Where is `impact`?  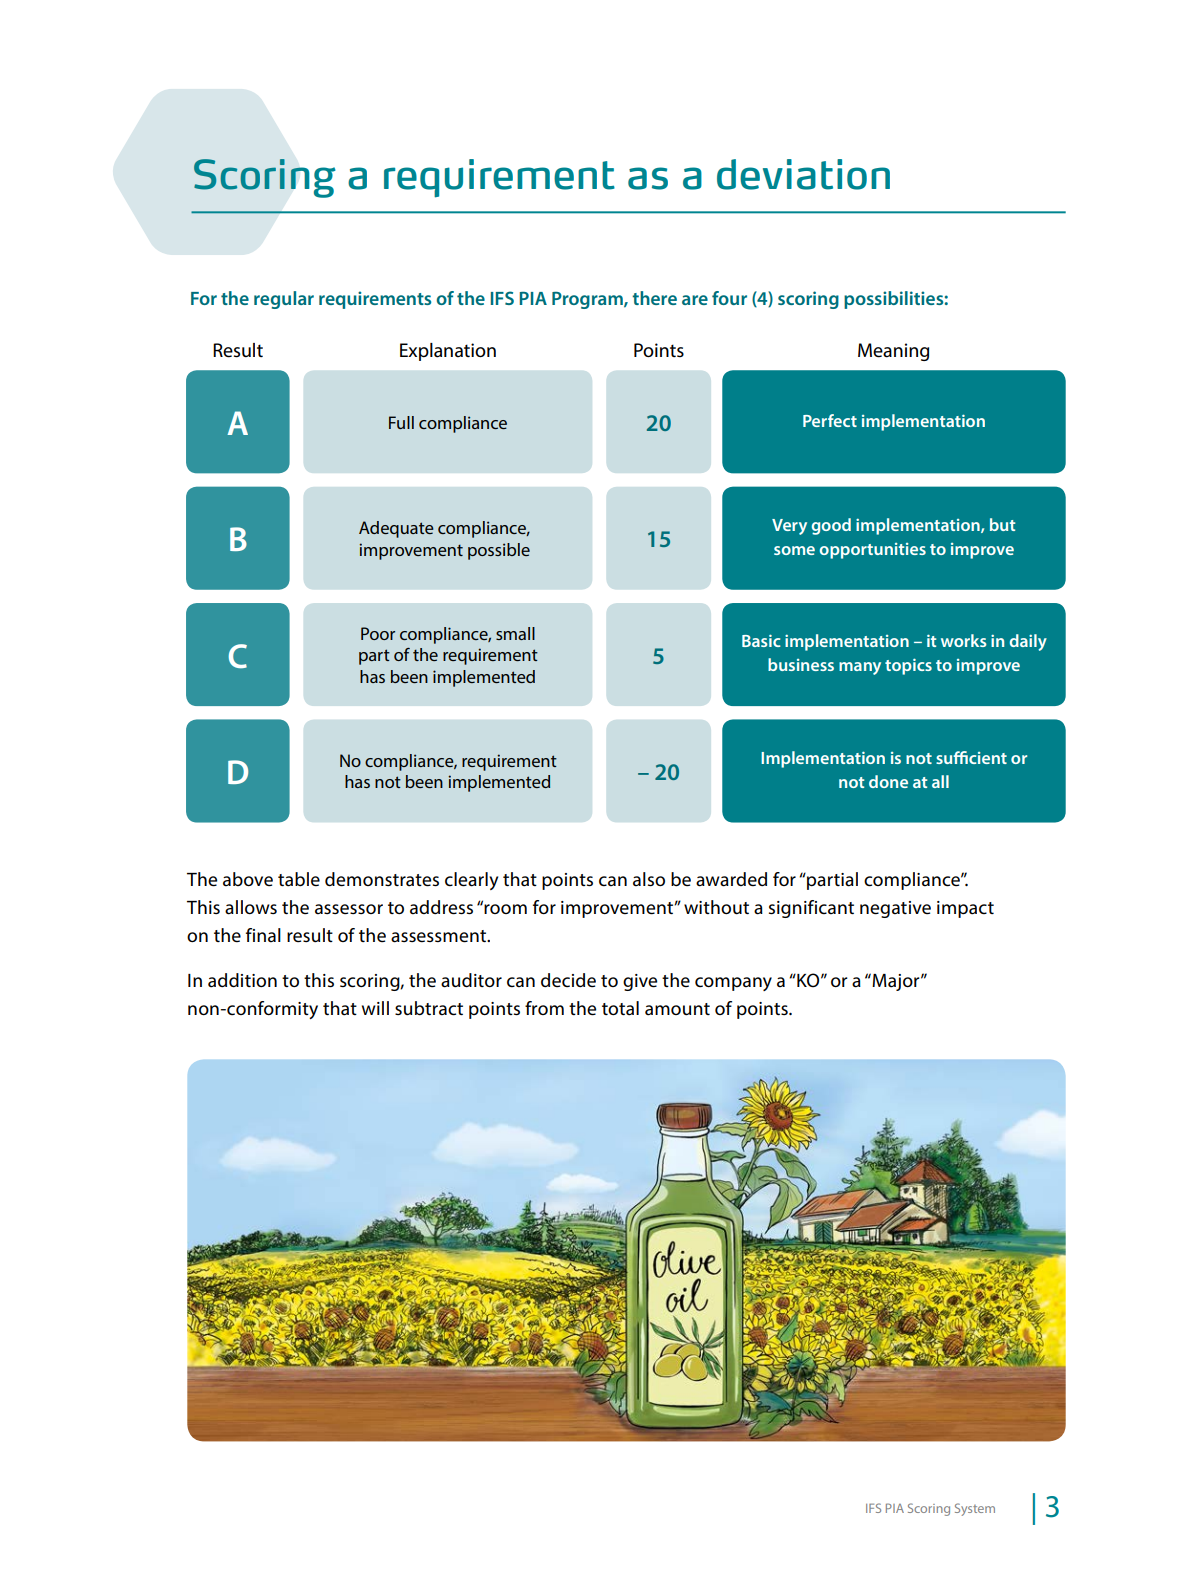 impact is located at coordinates (965, 909).
